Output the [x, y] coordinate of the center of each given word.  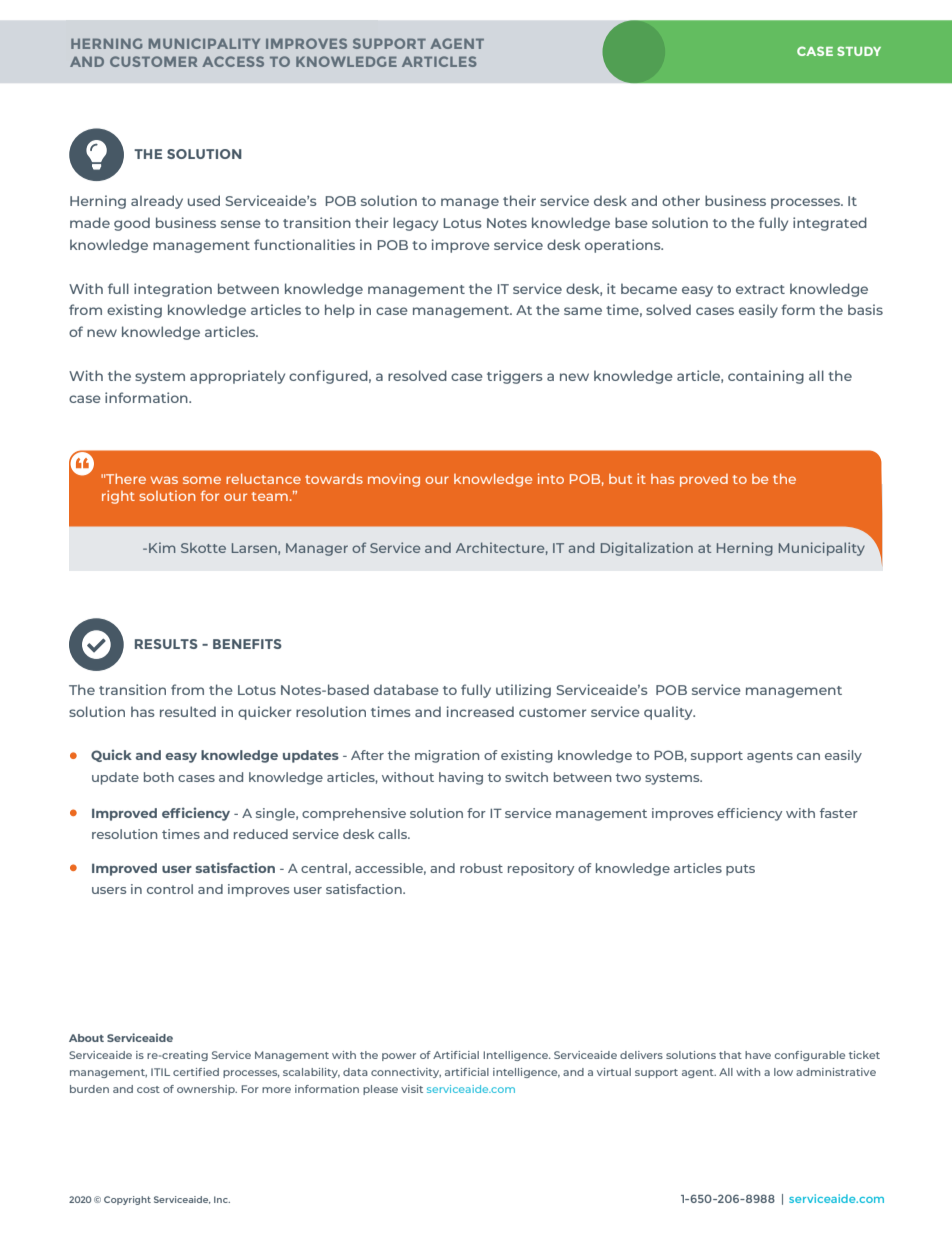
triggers [515, 377]
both [159, 777]
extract [760, 289]
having [461, 778]
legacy [415, 224]
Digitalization [647, 549]
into [551, 478]
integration [173, 290]
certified [196, 1072]
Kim [162, 547]
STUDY [859, 51]
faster [839, 813]
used [204, 200]
